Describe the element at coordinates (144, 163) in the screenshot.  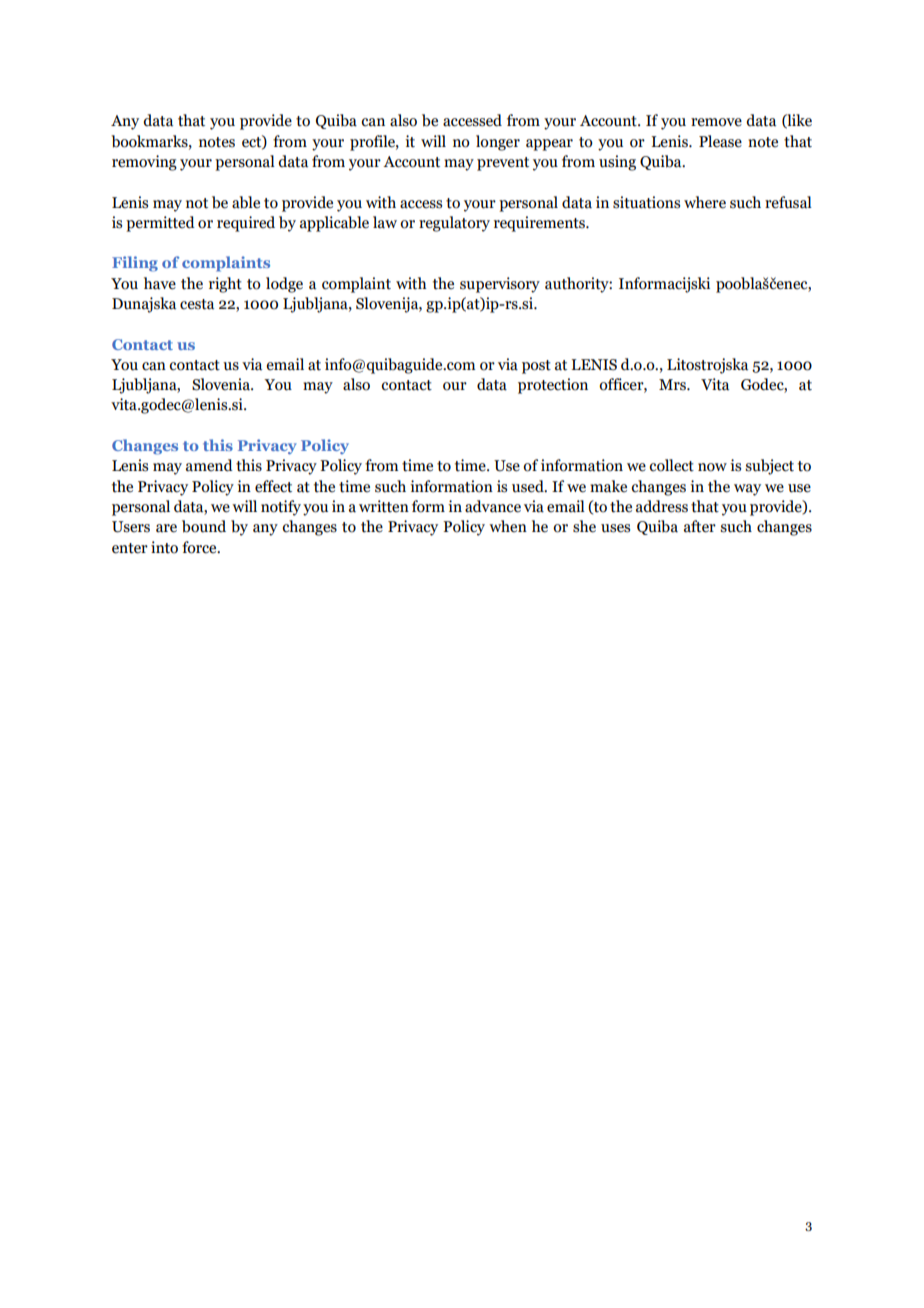
I see `removing` at that location.
